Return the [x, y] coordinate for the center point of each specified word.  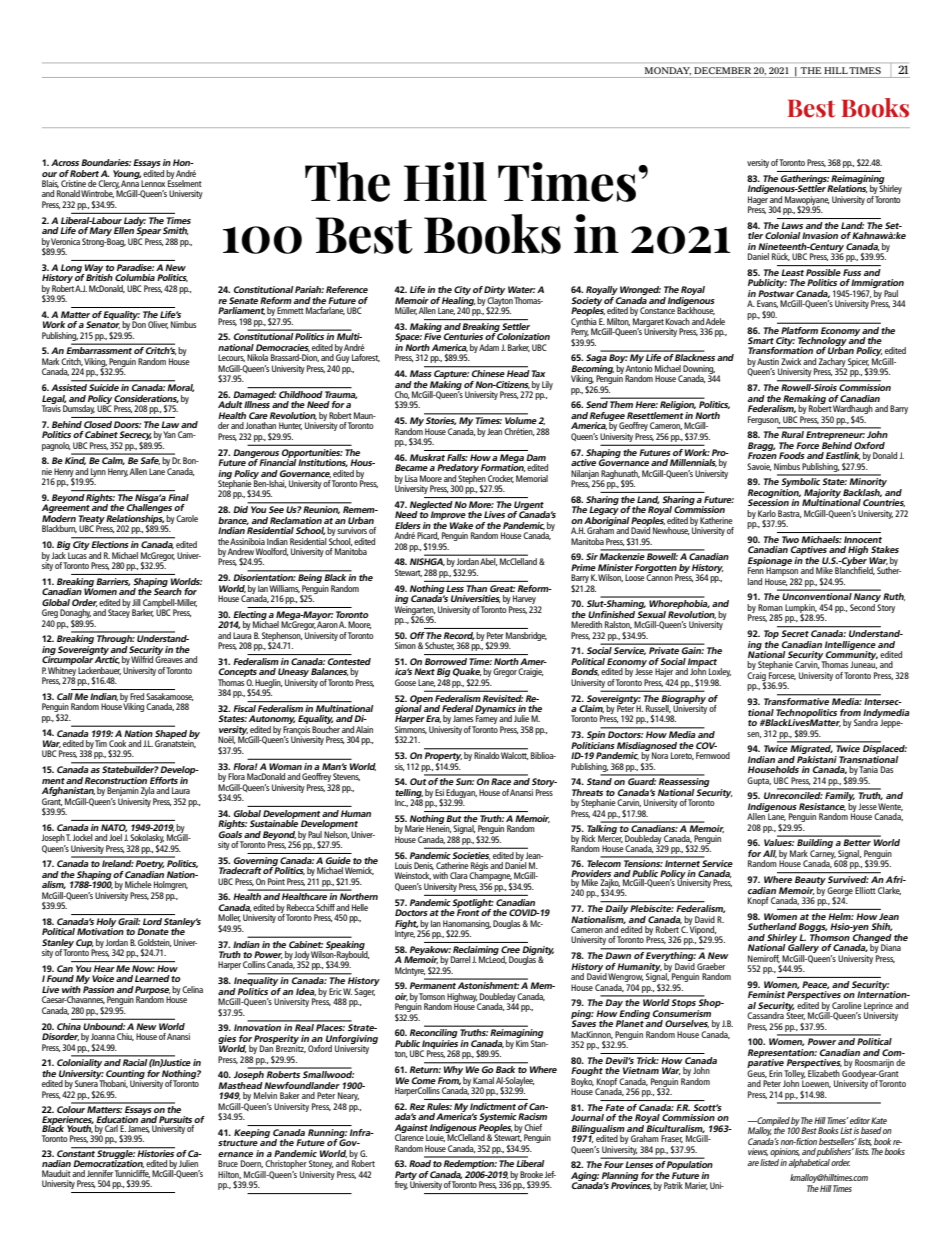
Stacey [119, 612]
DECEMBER [723, 70]
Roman [770, 607]
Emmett [290, 310]
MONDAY [668, 71]
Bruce [228, 1163]
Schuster [440, 646]
